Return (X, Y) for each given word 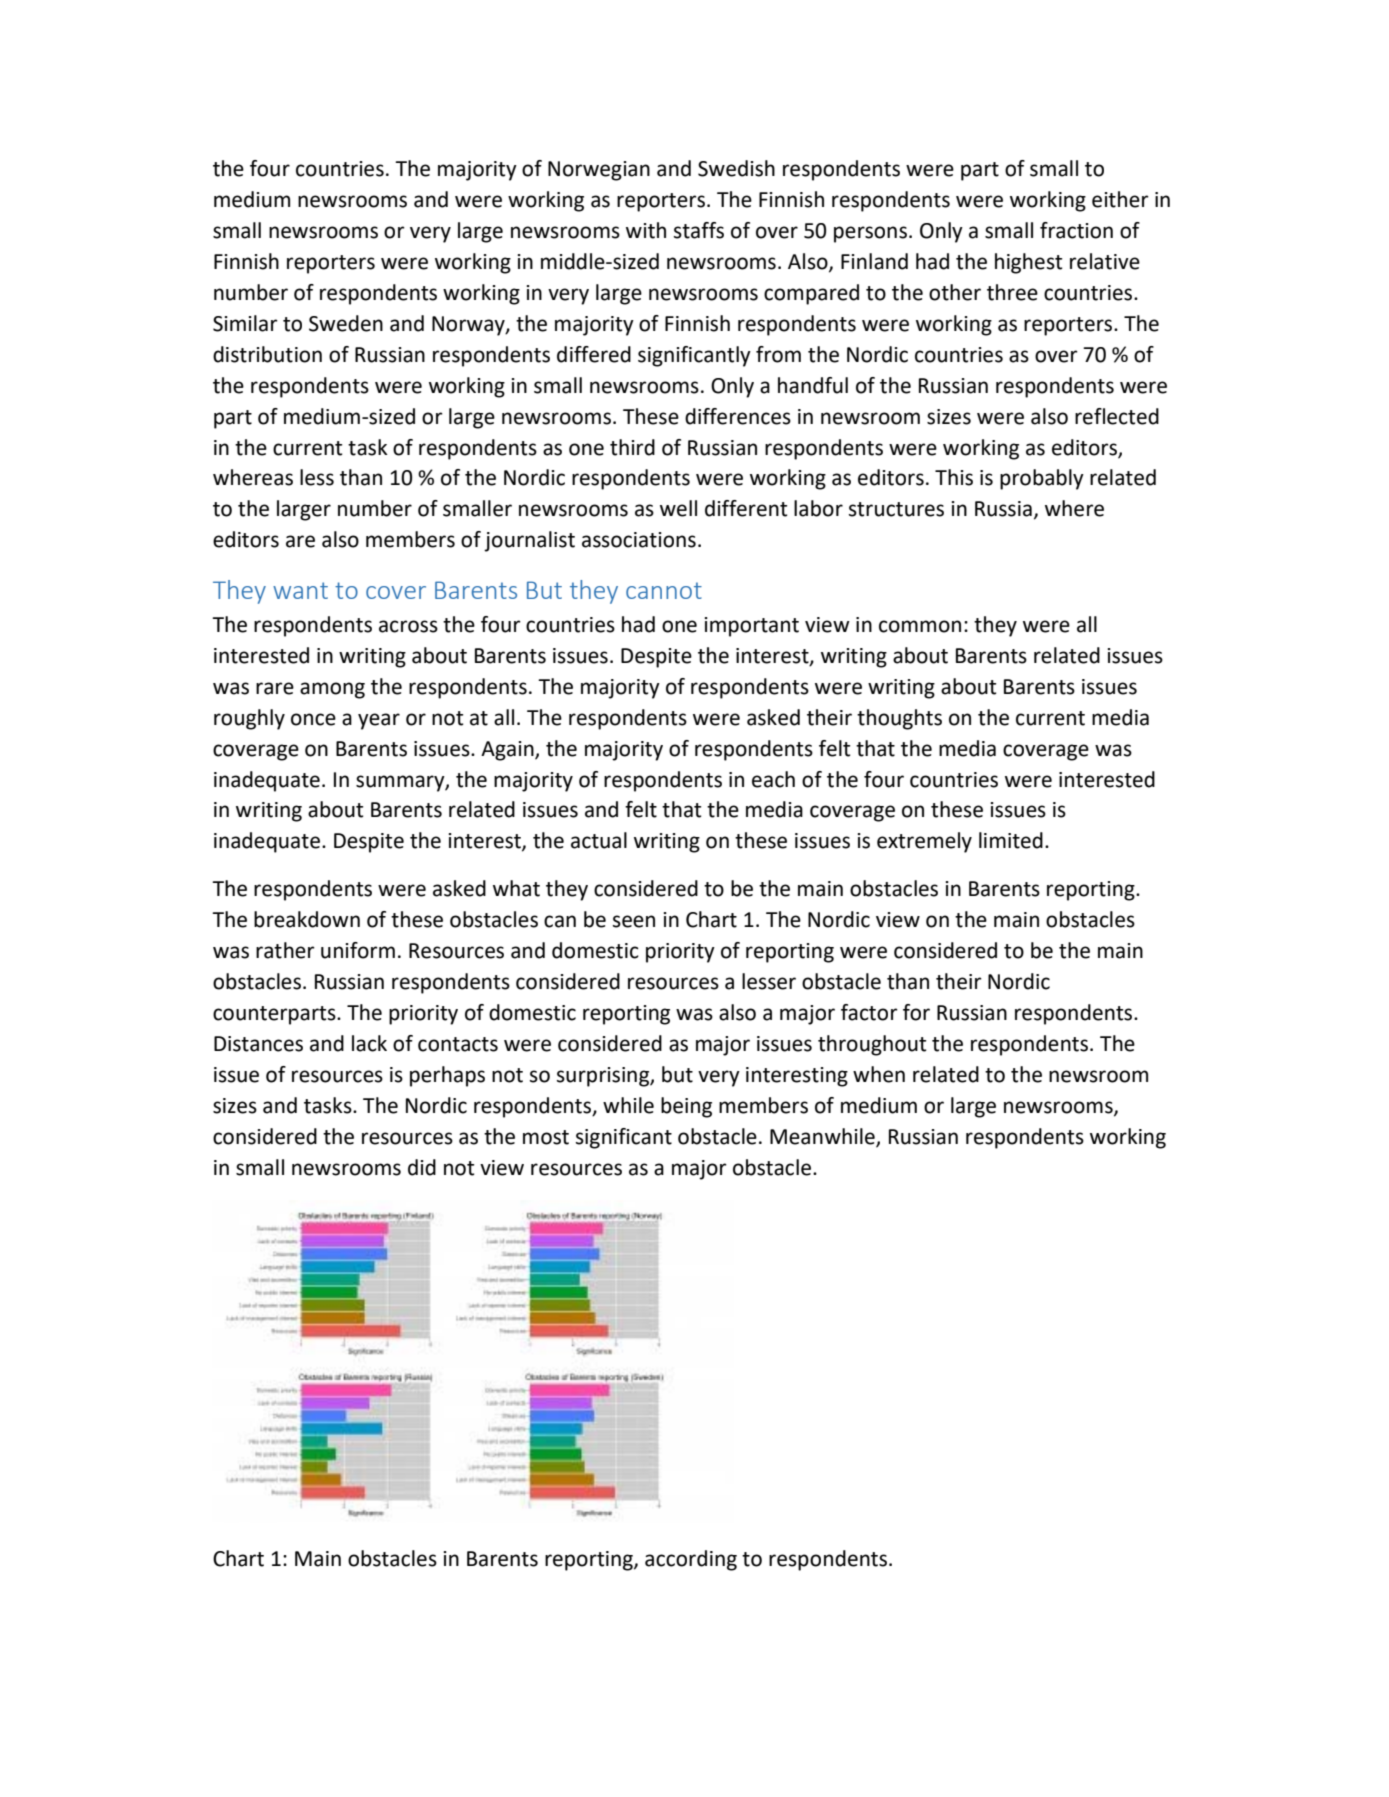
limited (1011, 840)
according (691, 1560)
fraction (1076, 230)
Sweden (346, 323)
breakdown (307, 919)
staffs (699, 230)
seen (634, 921)
